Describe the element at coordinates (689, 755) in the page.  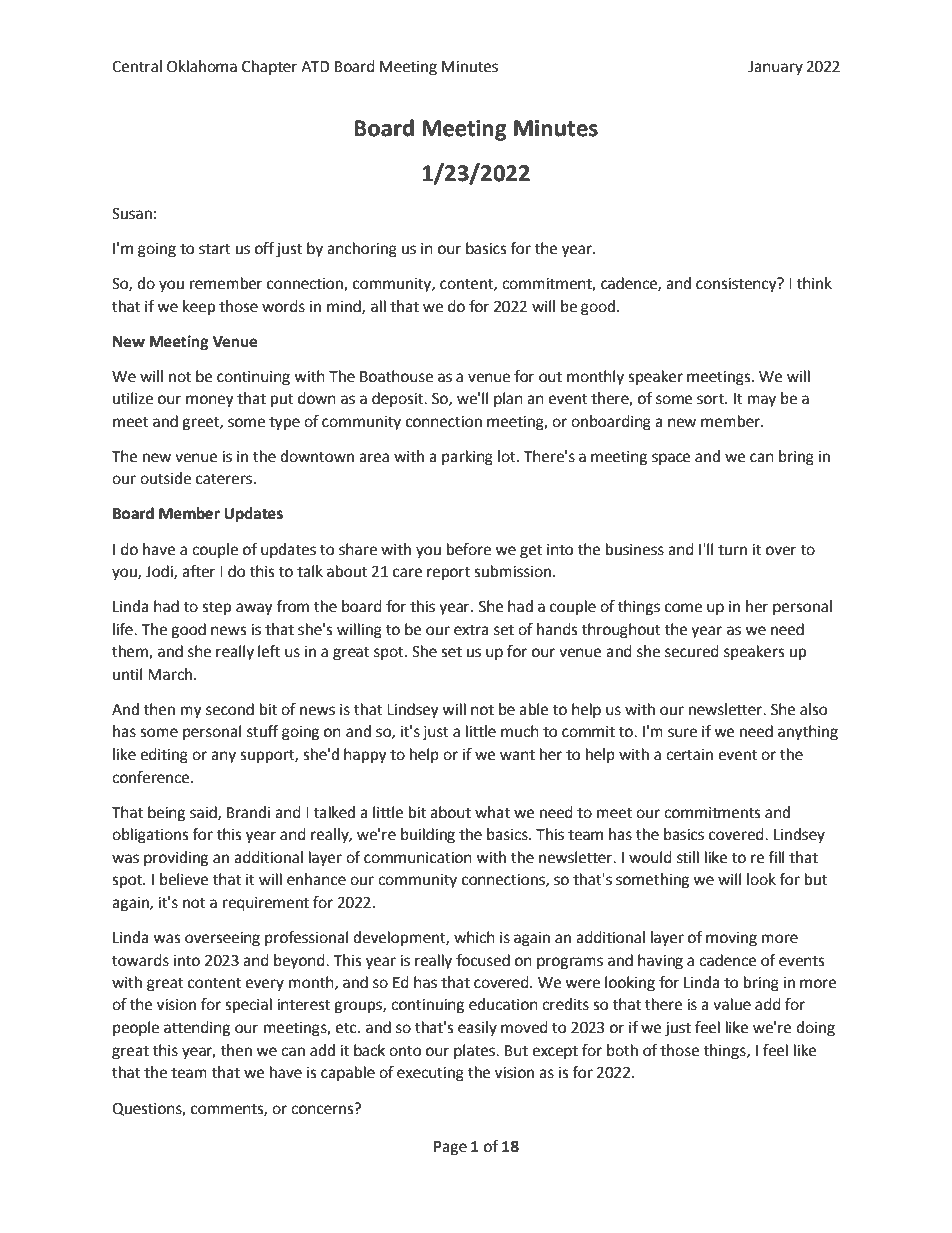
I see `certain` at that location.
